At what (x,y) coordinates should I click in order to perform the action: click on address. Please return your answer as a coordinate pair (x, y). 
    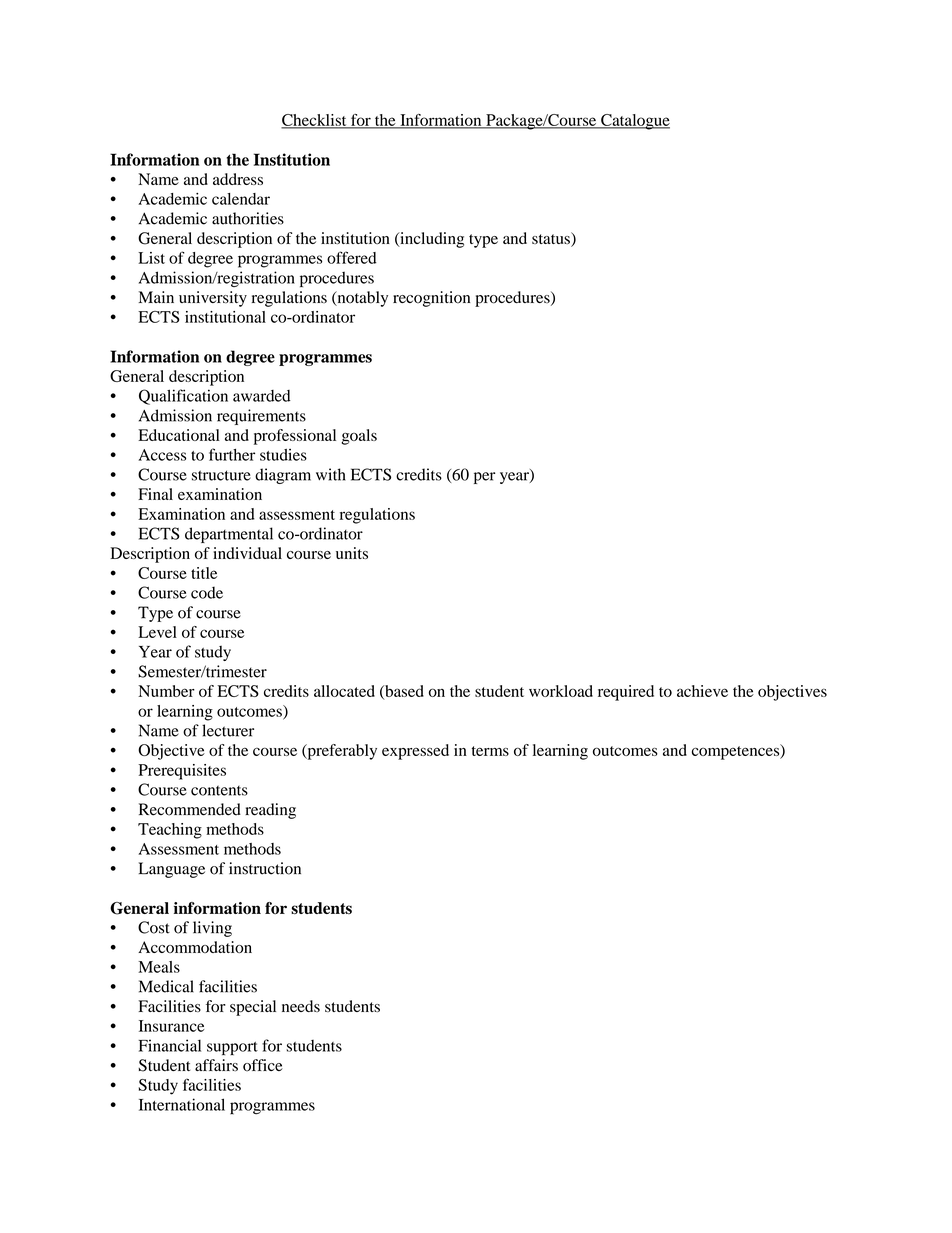
    Looking at the image, I should click on (238, 179).
